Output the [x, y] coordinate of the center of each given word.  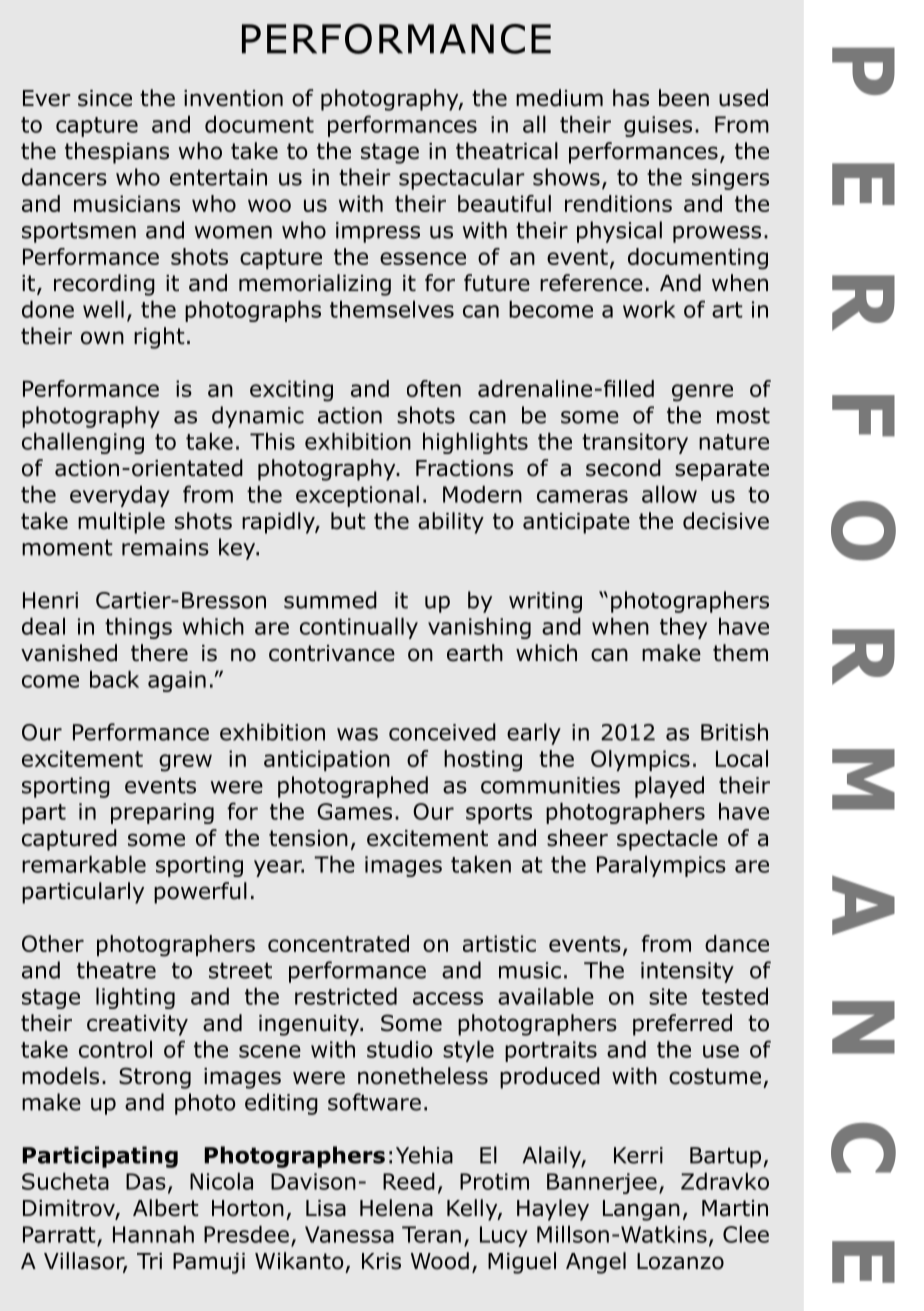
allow [669, 494]
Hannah [153, 1234]
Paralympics [661, 866]
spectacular [462, 179]
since [105, 98]
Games [354, 811]
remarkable [84, 864]
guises [658, 126]
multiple [121, 523]
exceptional [357, 496]
